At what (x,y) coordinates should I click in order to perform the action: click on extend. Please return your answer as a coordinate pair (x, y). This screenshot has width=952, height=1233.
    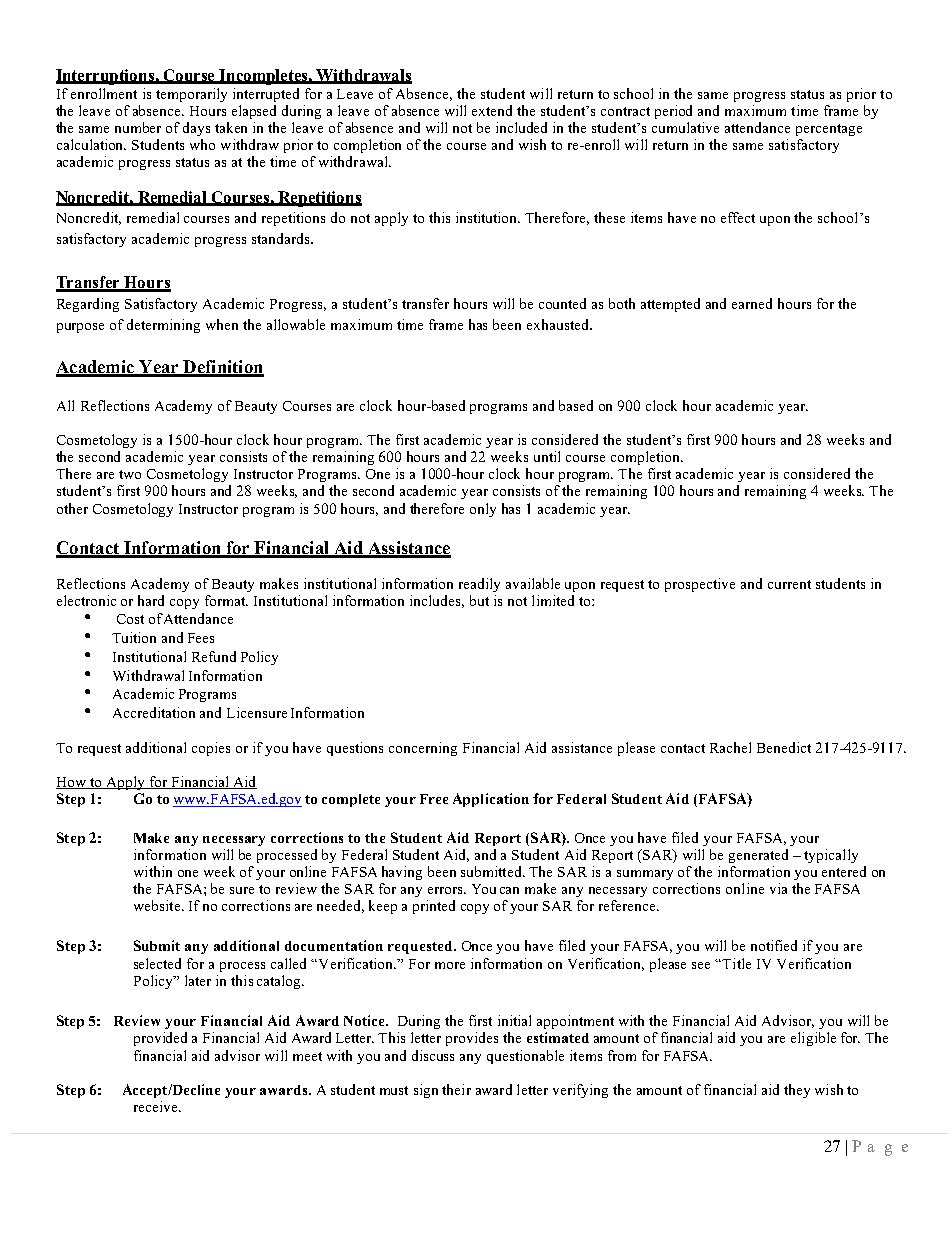
    Looking at the image, I should click on (492, 110).
